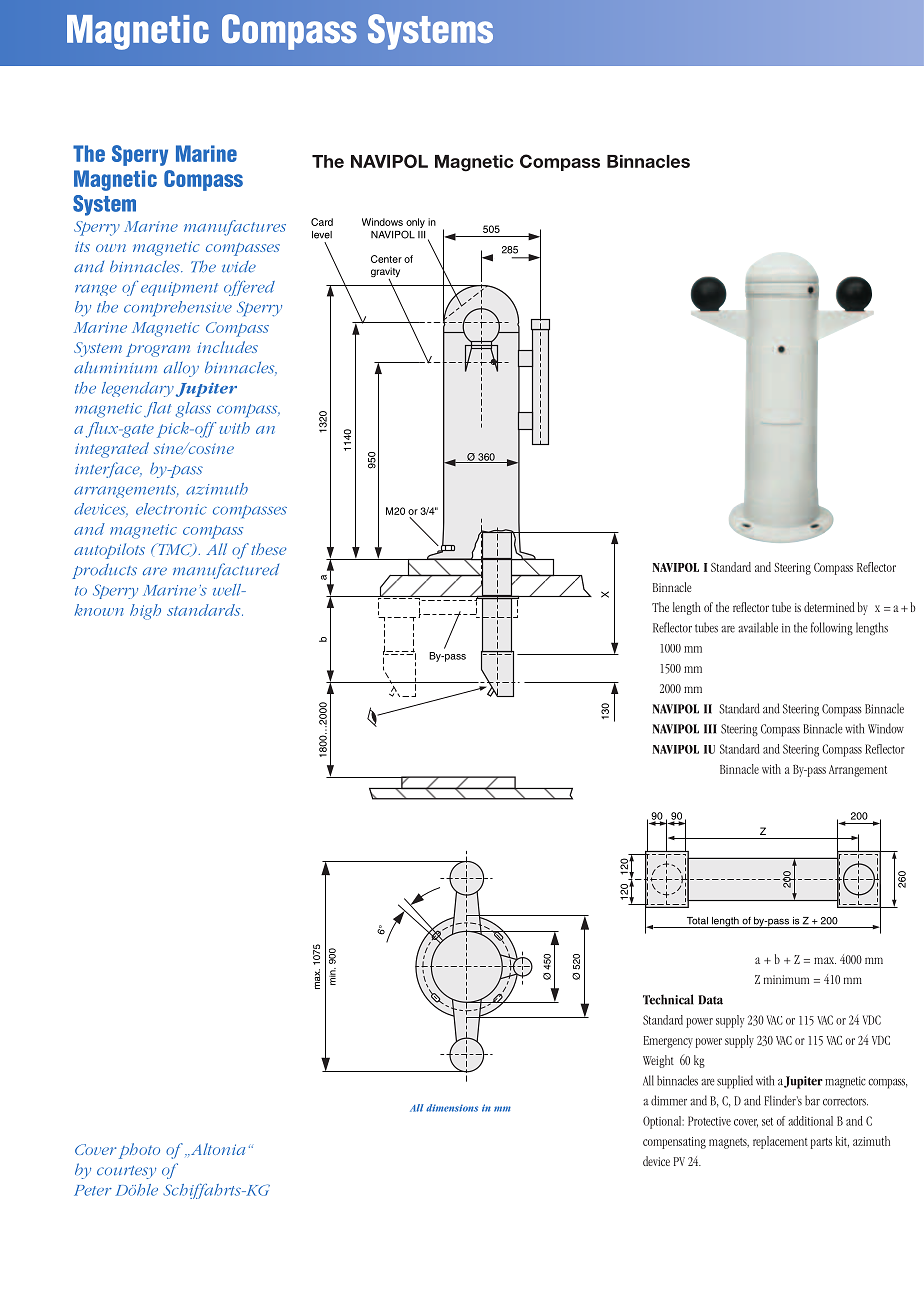 Image resolution: width=924 pixels, height=1307 pixels. I want to click on Center, so click(386, 259).
